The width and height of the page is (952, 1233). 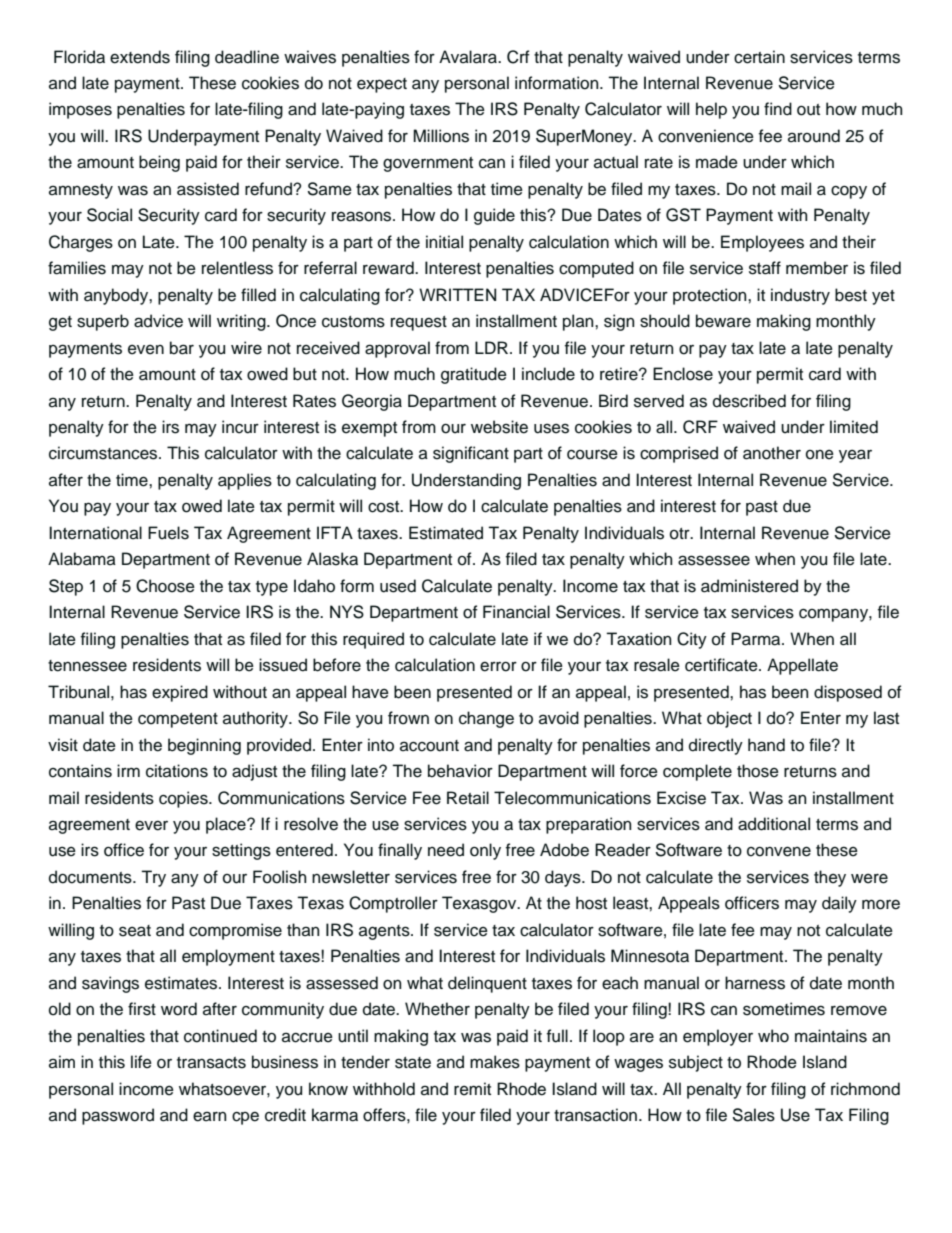 I want to click on extends, so click(x=140, y=57).
